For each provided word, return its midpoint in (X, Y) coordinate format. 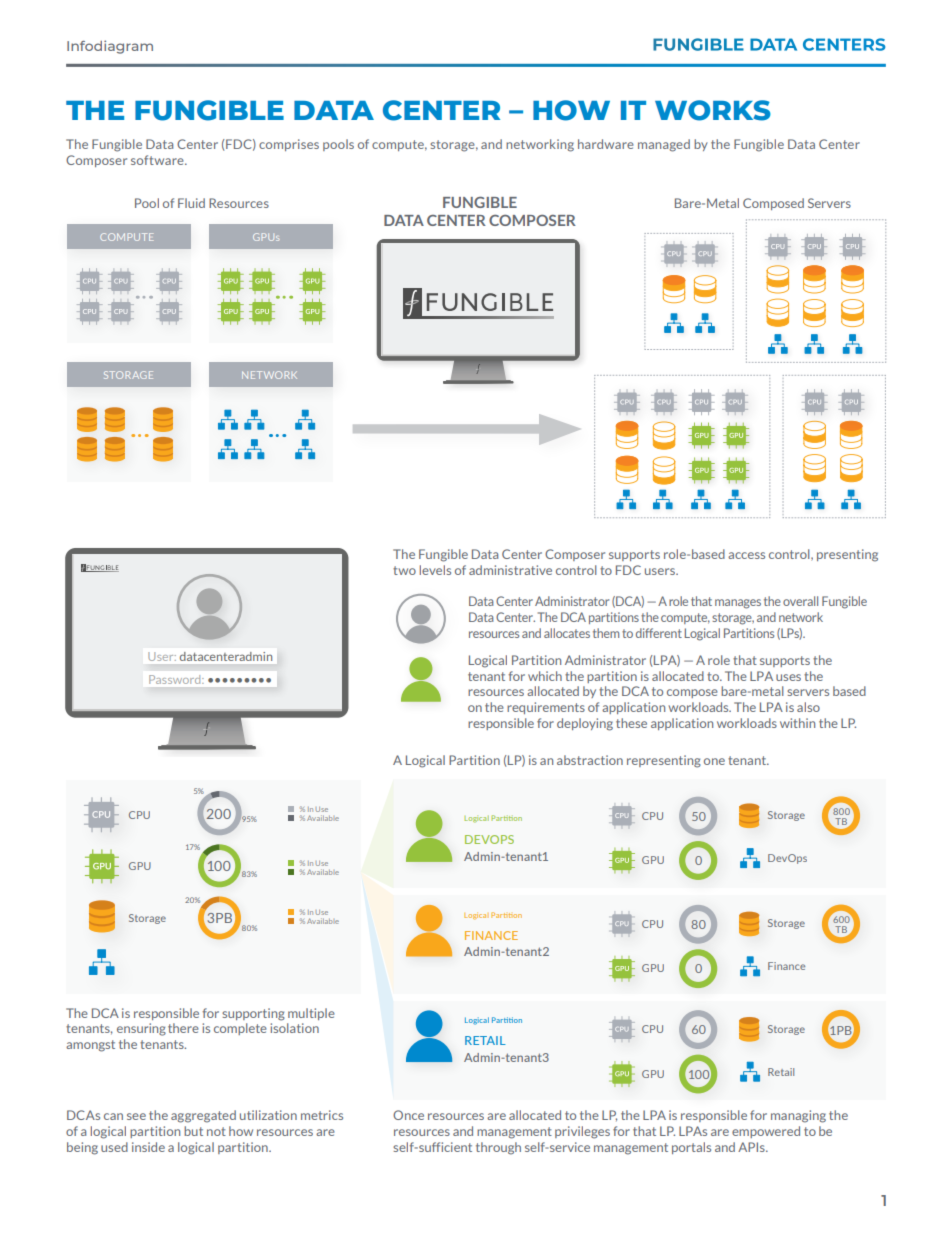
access (746, 555)
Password (176, 679)
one (714, 761)
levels (435, 570)
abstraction (590, 760)
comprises (289, 145)
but (193, 1131)
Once (408, 1115)
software (158, 160)
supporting (253, 1014)
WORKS (713, 110)
